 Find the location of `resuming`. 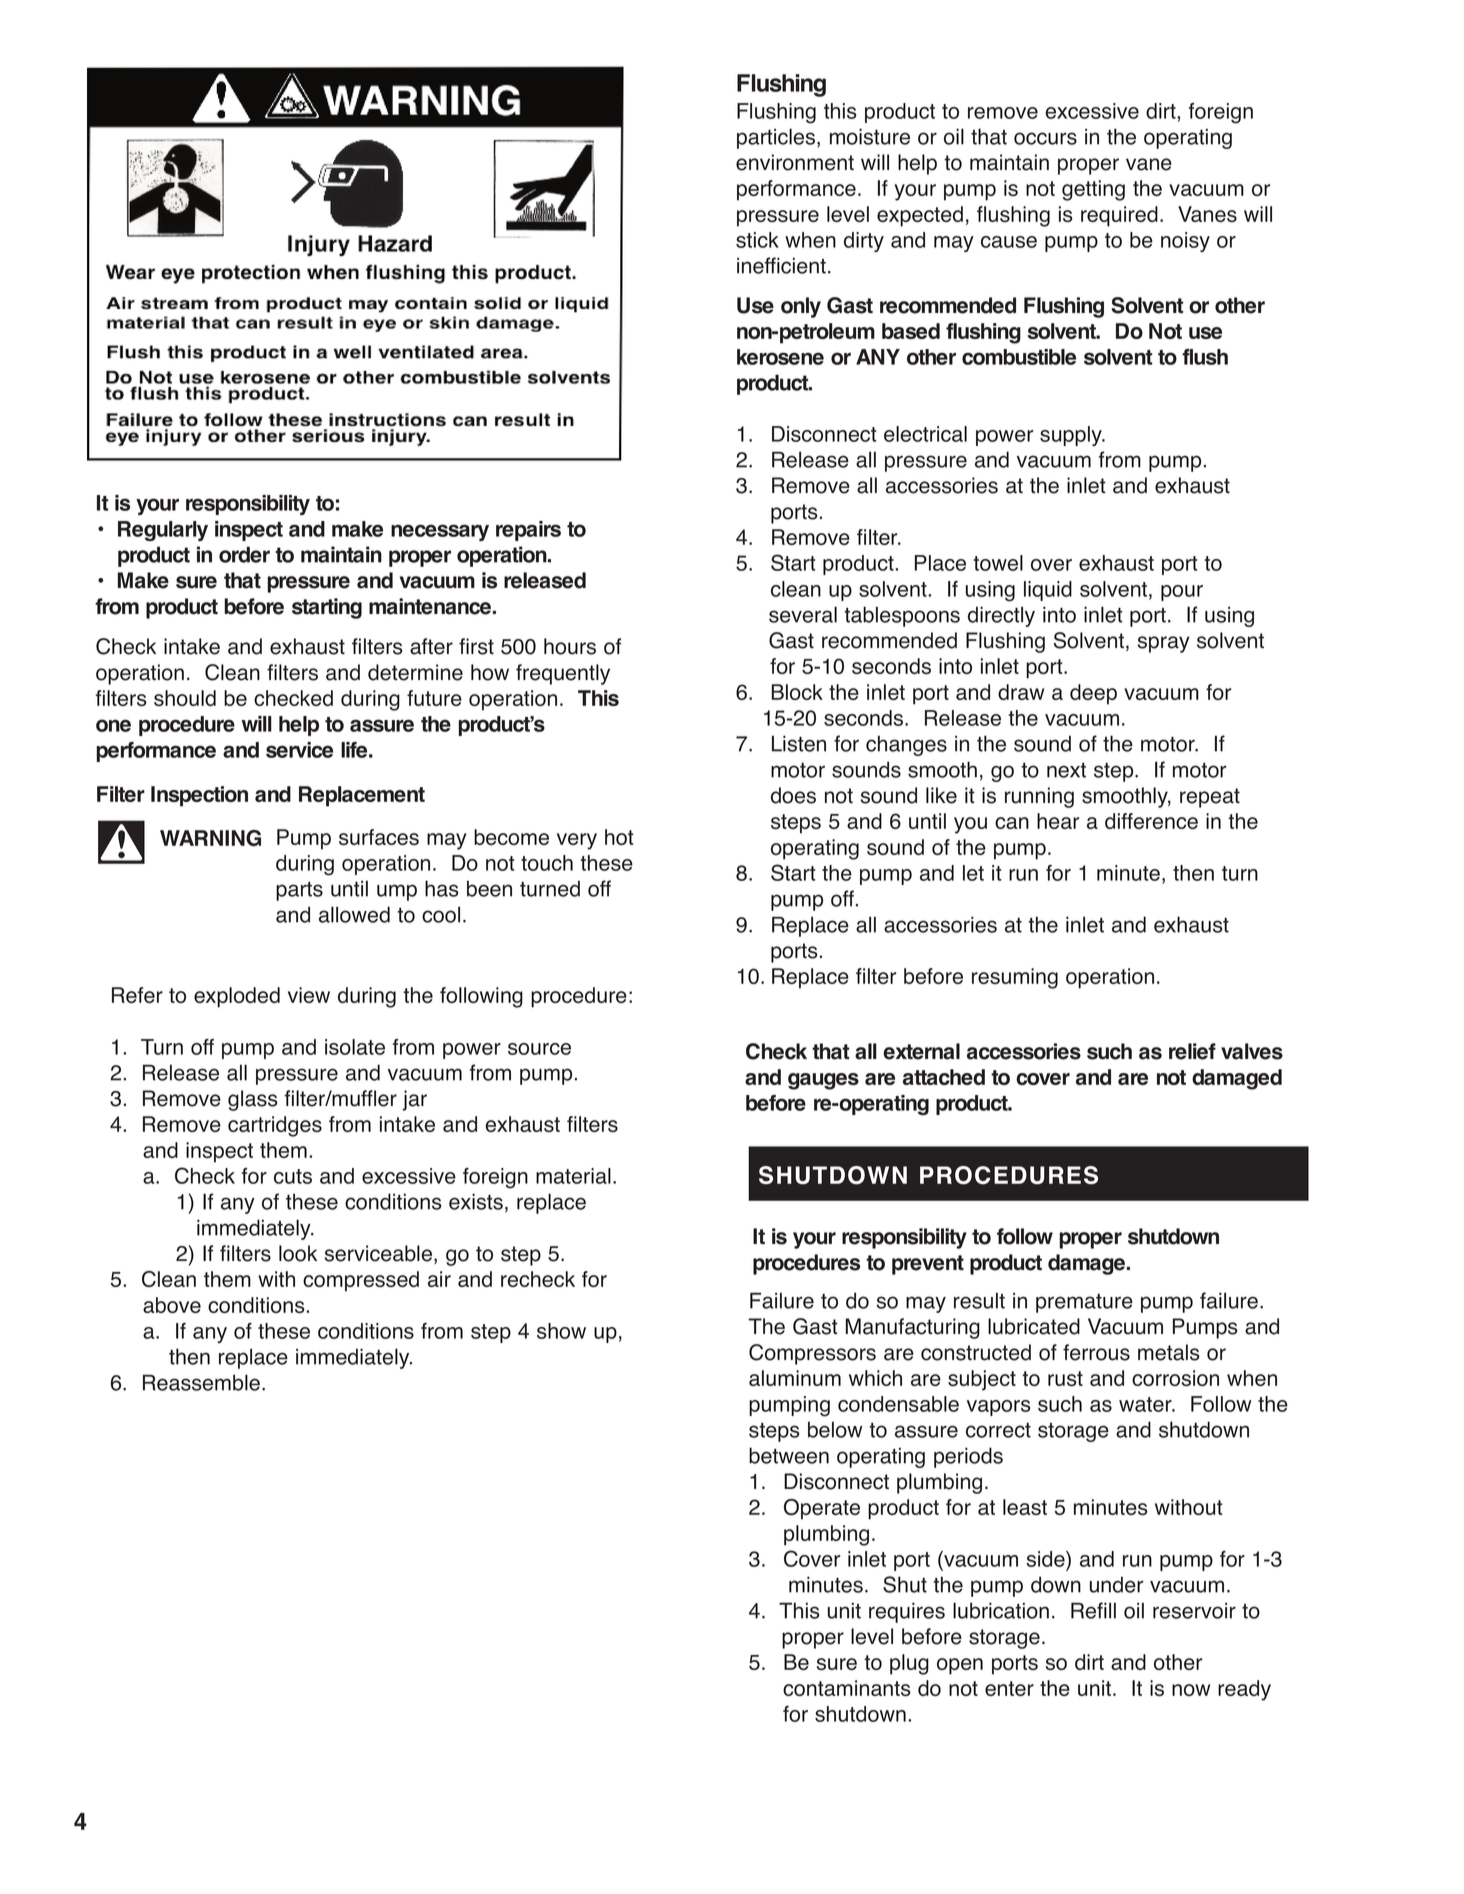

resuming is located at coordinates (1015, 978).
